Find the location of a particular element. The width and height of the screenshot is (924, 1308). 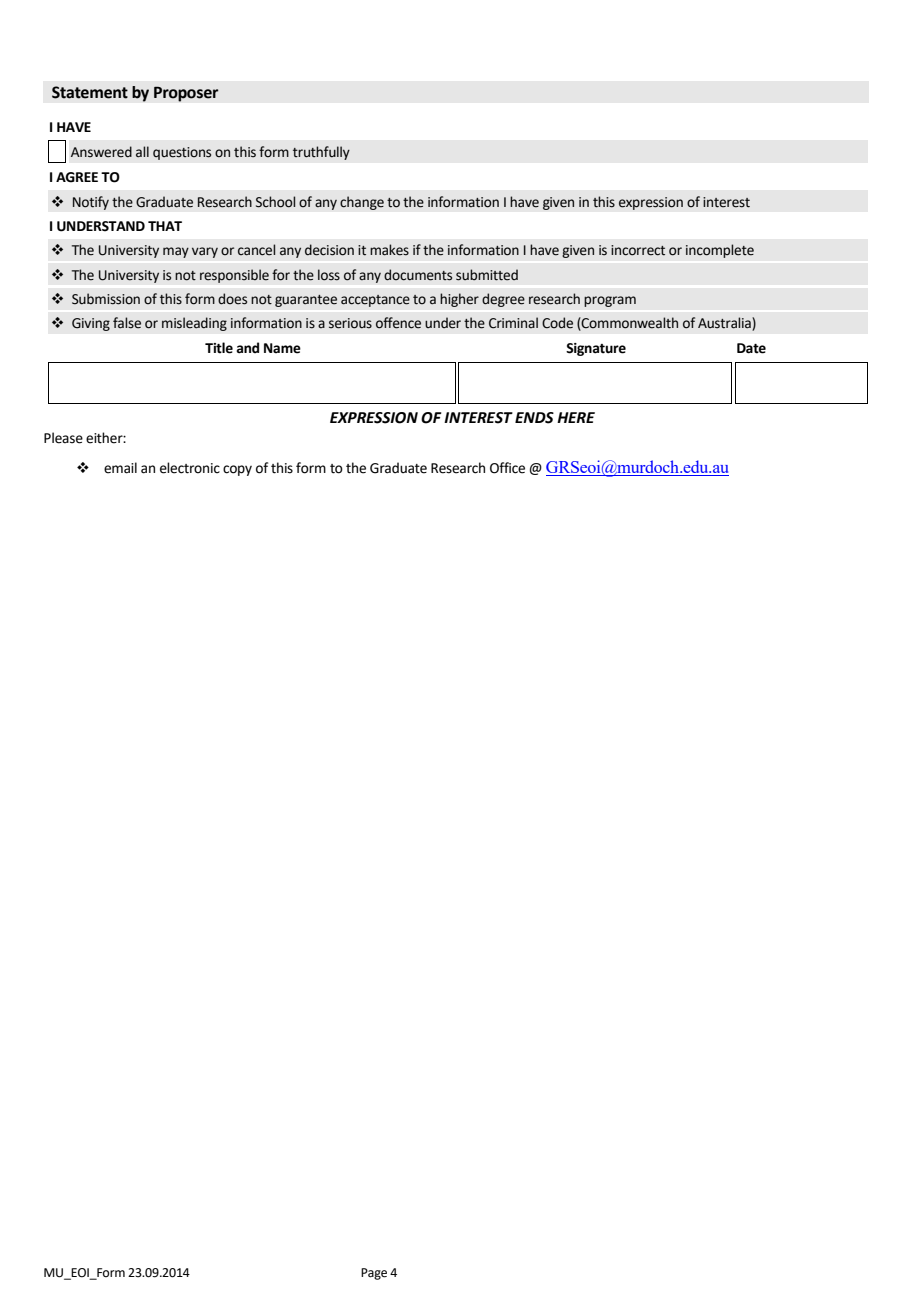

copy is located at coordinates (237, 470).
